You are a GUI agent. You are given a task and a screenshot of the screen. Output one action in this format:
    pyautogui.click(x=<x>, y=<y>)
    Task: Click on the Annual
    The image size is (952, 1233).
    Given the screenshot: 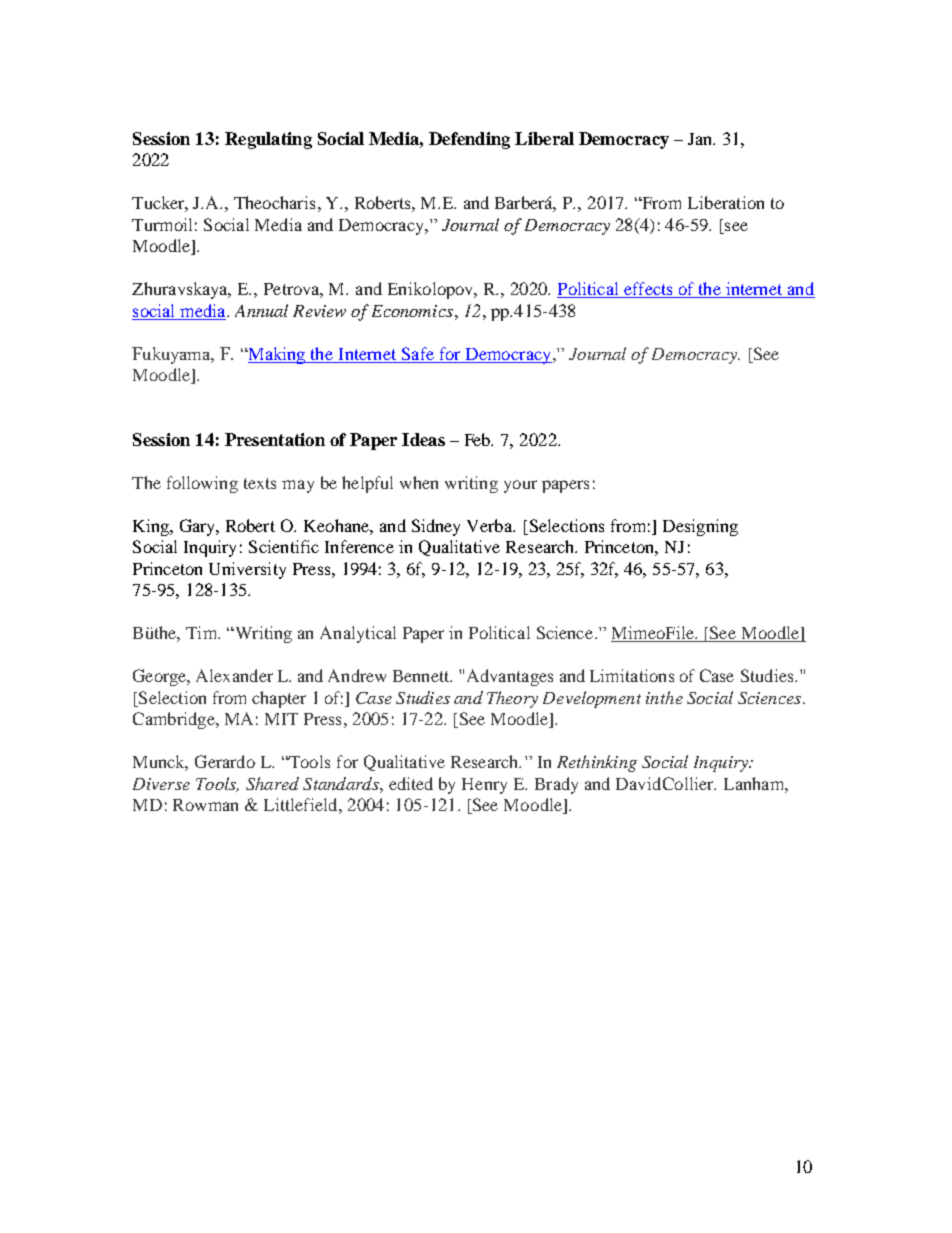 What is the action you would take?
    pyautogui.click(x=261, y=310)
